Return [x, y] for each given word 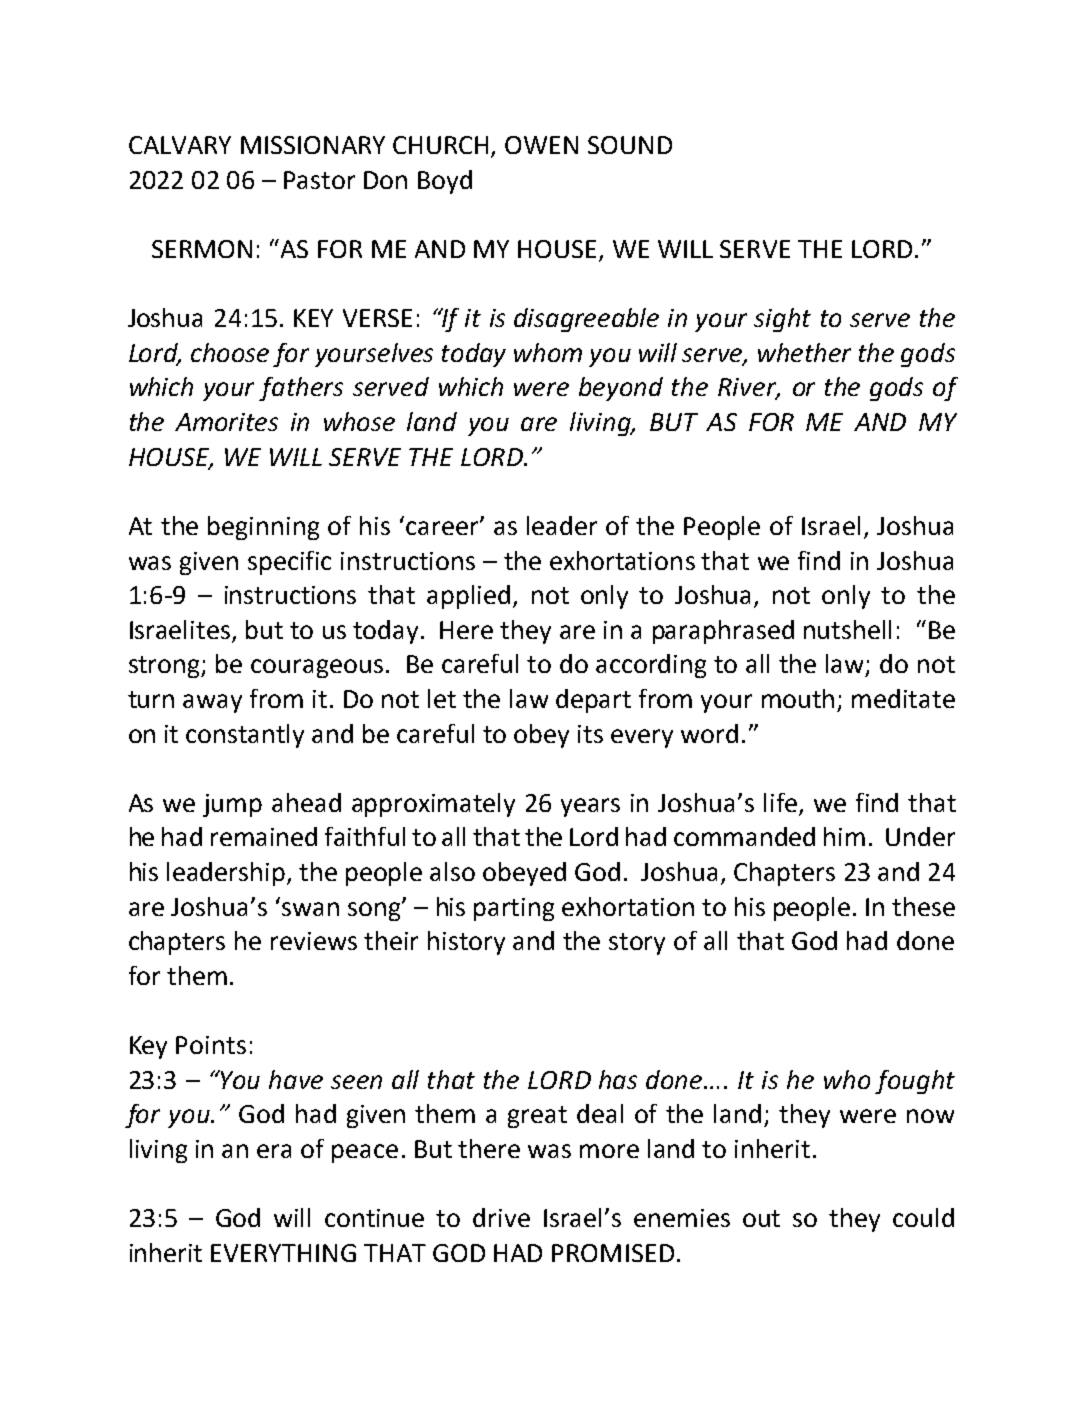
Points [211, 1045]
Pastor [319, 180]
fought [915, 1082]
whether [804, 352]
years [590, 807]
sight [782, 320]
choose [230, 352]
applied [468, 597]
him [844, 836]
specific [289, 563]
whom [548, 352]
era [274, 1151]
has [618, 1079]
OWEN [541, 145]
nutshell [847, 629]
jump [232, 805]
